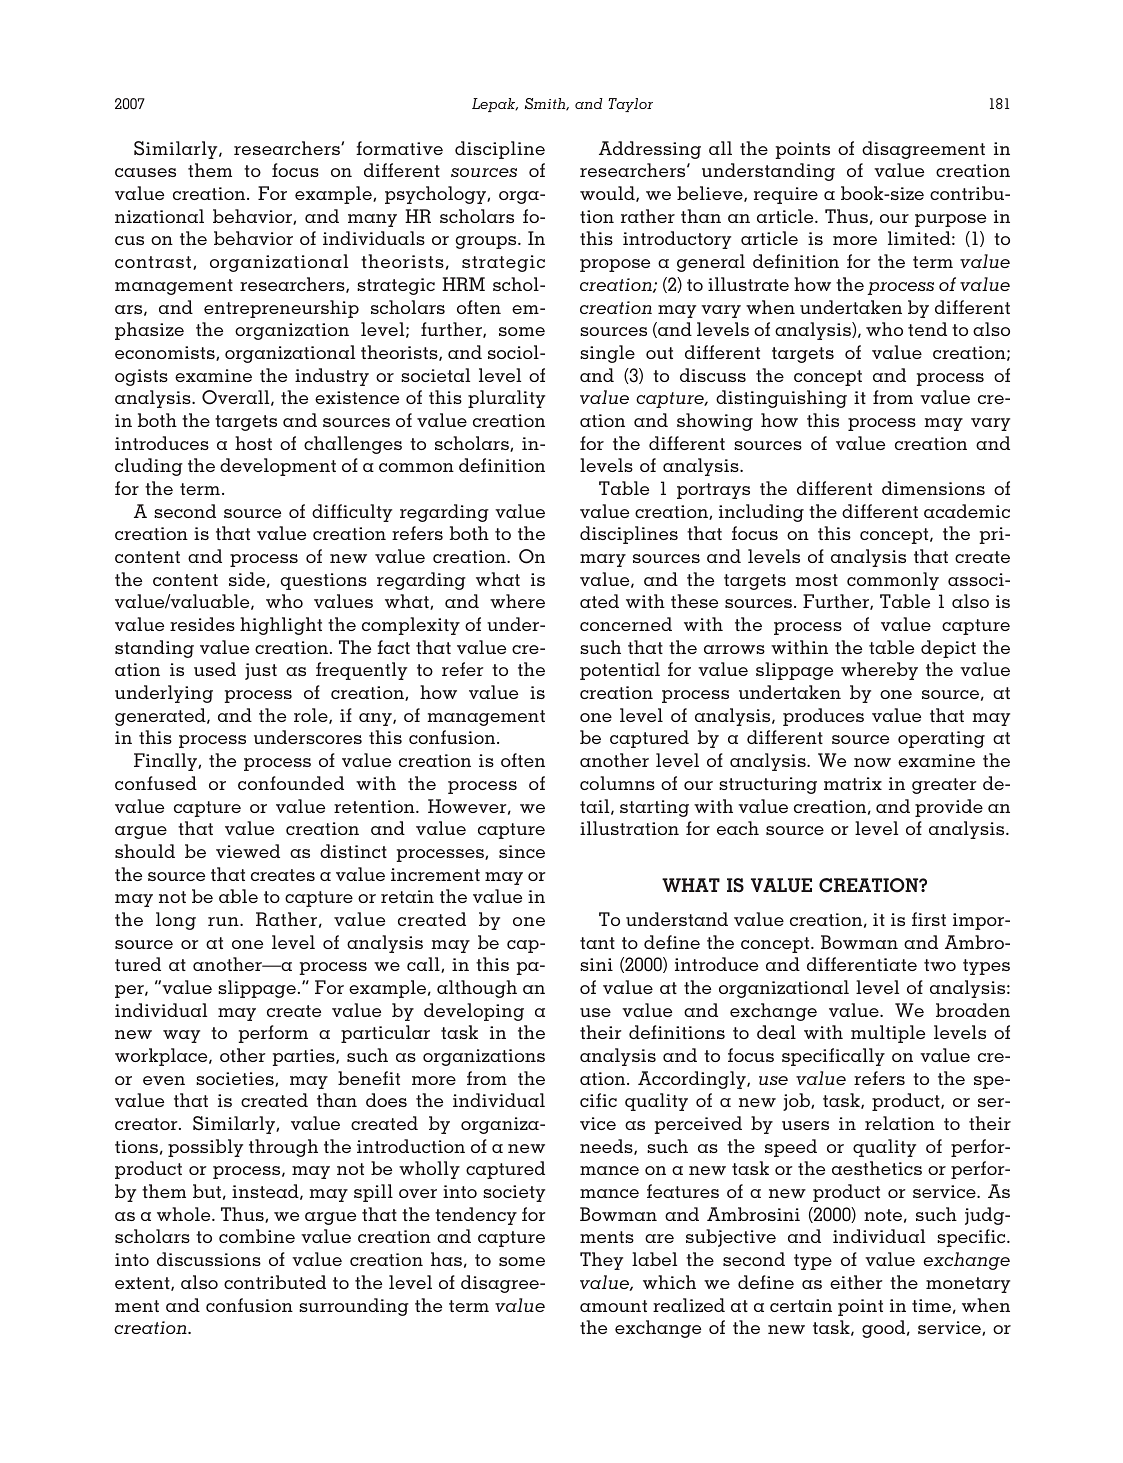 The width and height of the screenshot is (1123, 1463). Describe the element at coordinates (261, 671) in the screenshot. I see `just` at that location.
